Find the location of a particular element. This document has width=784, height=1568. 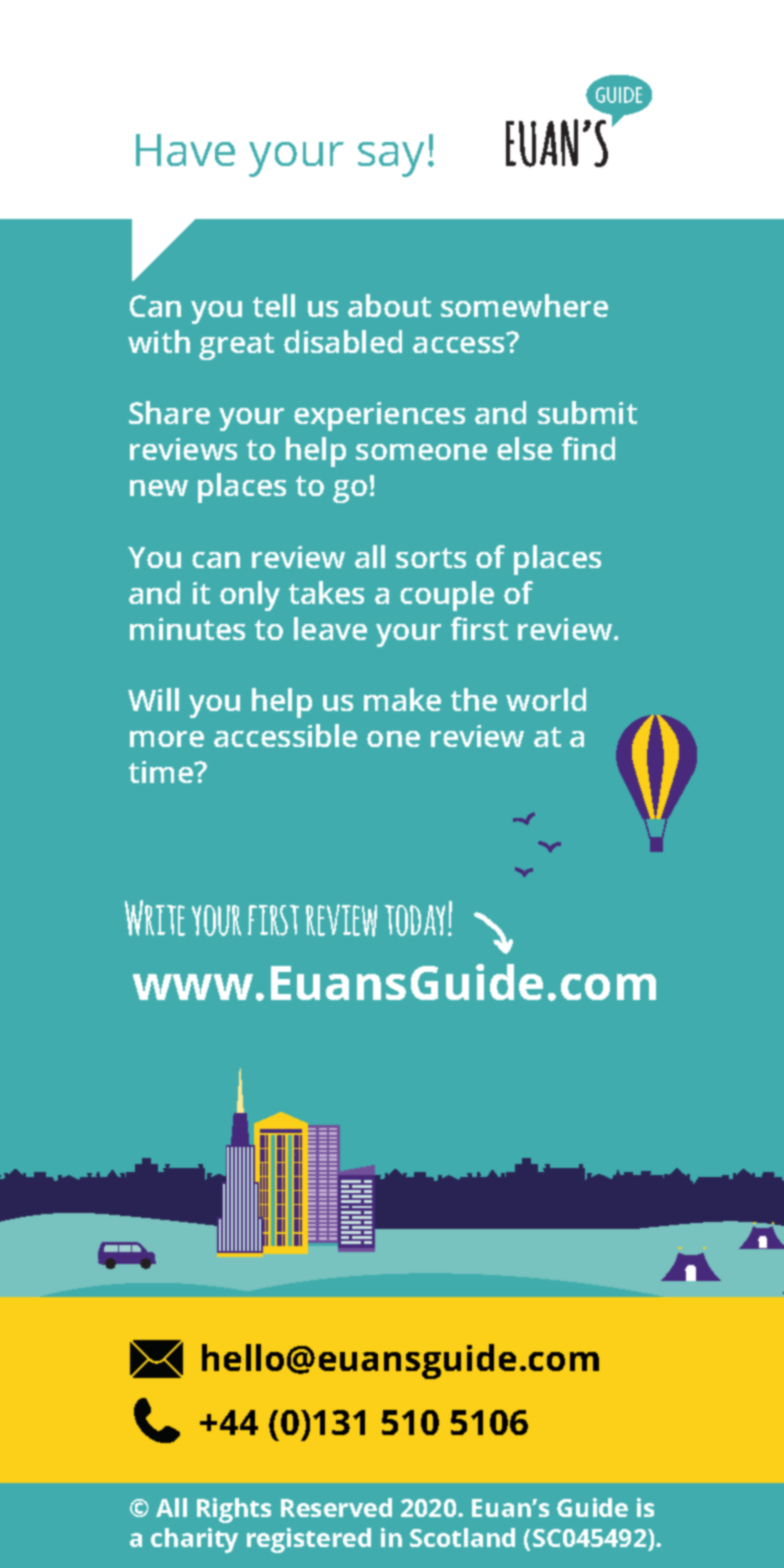

Reserved is located at coordinates (336, 1507).
